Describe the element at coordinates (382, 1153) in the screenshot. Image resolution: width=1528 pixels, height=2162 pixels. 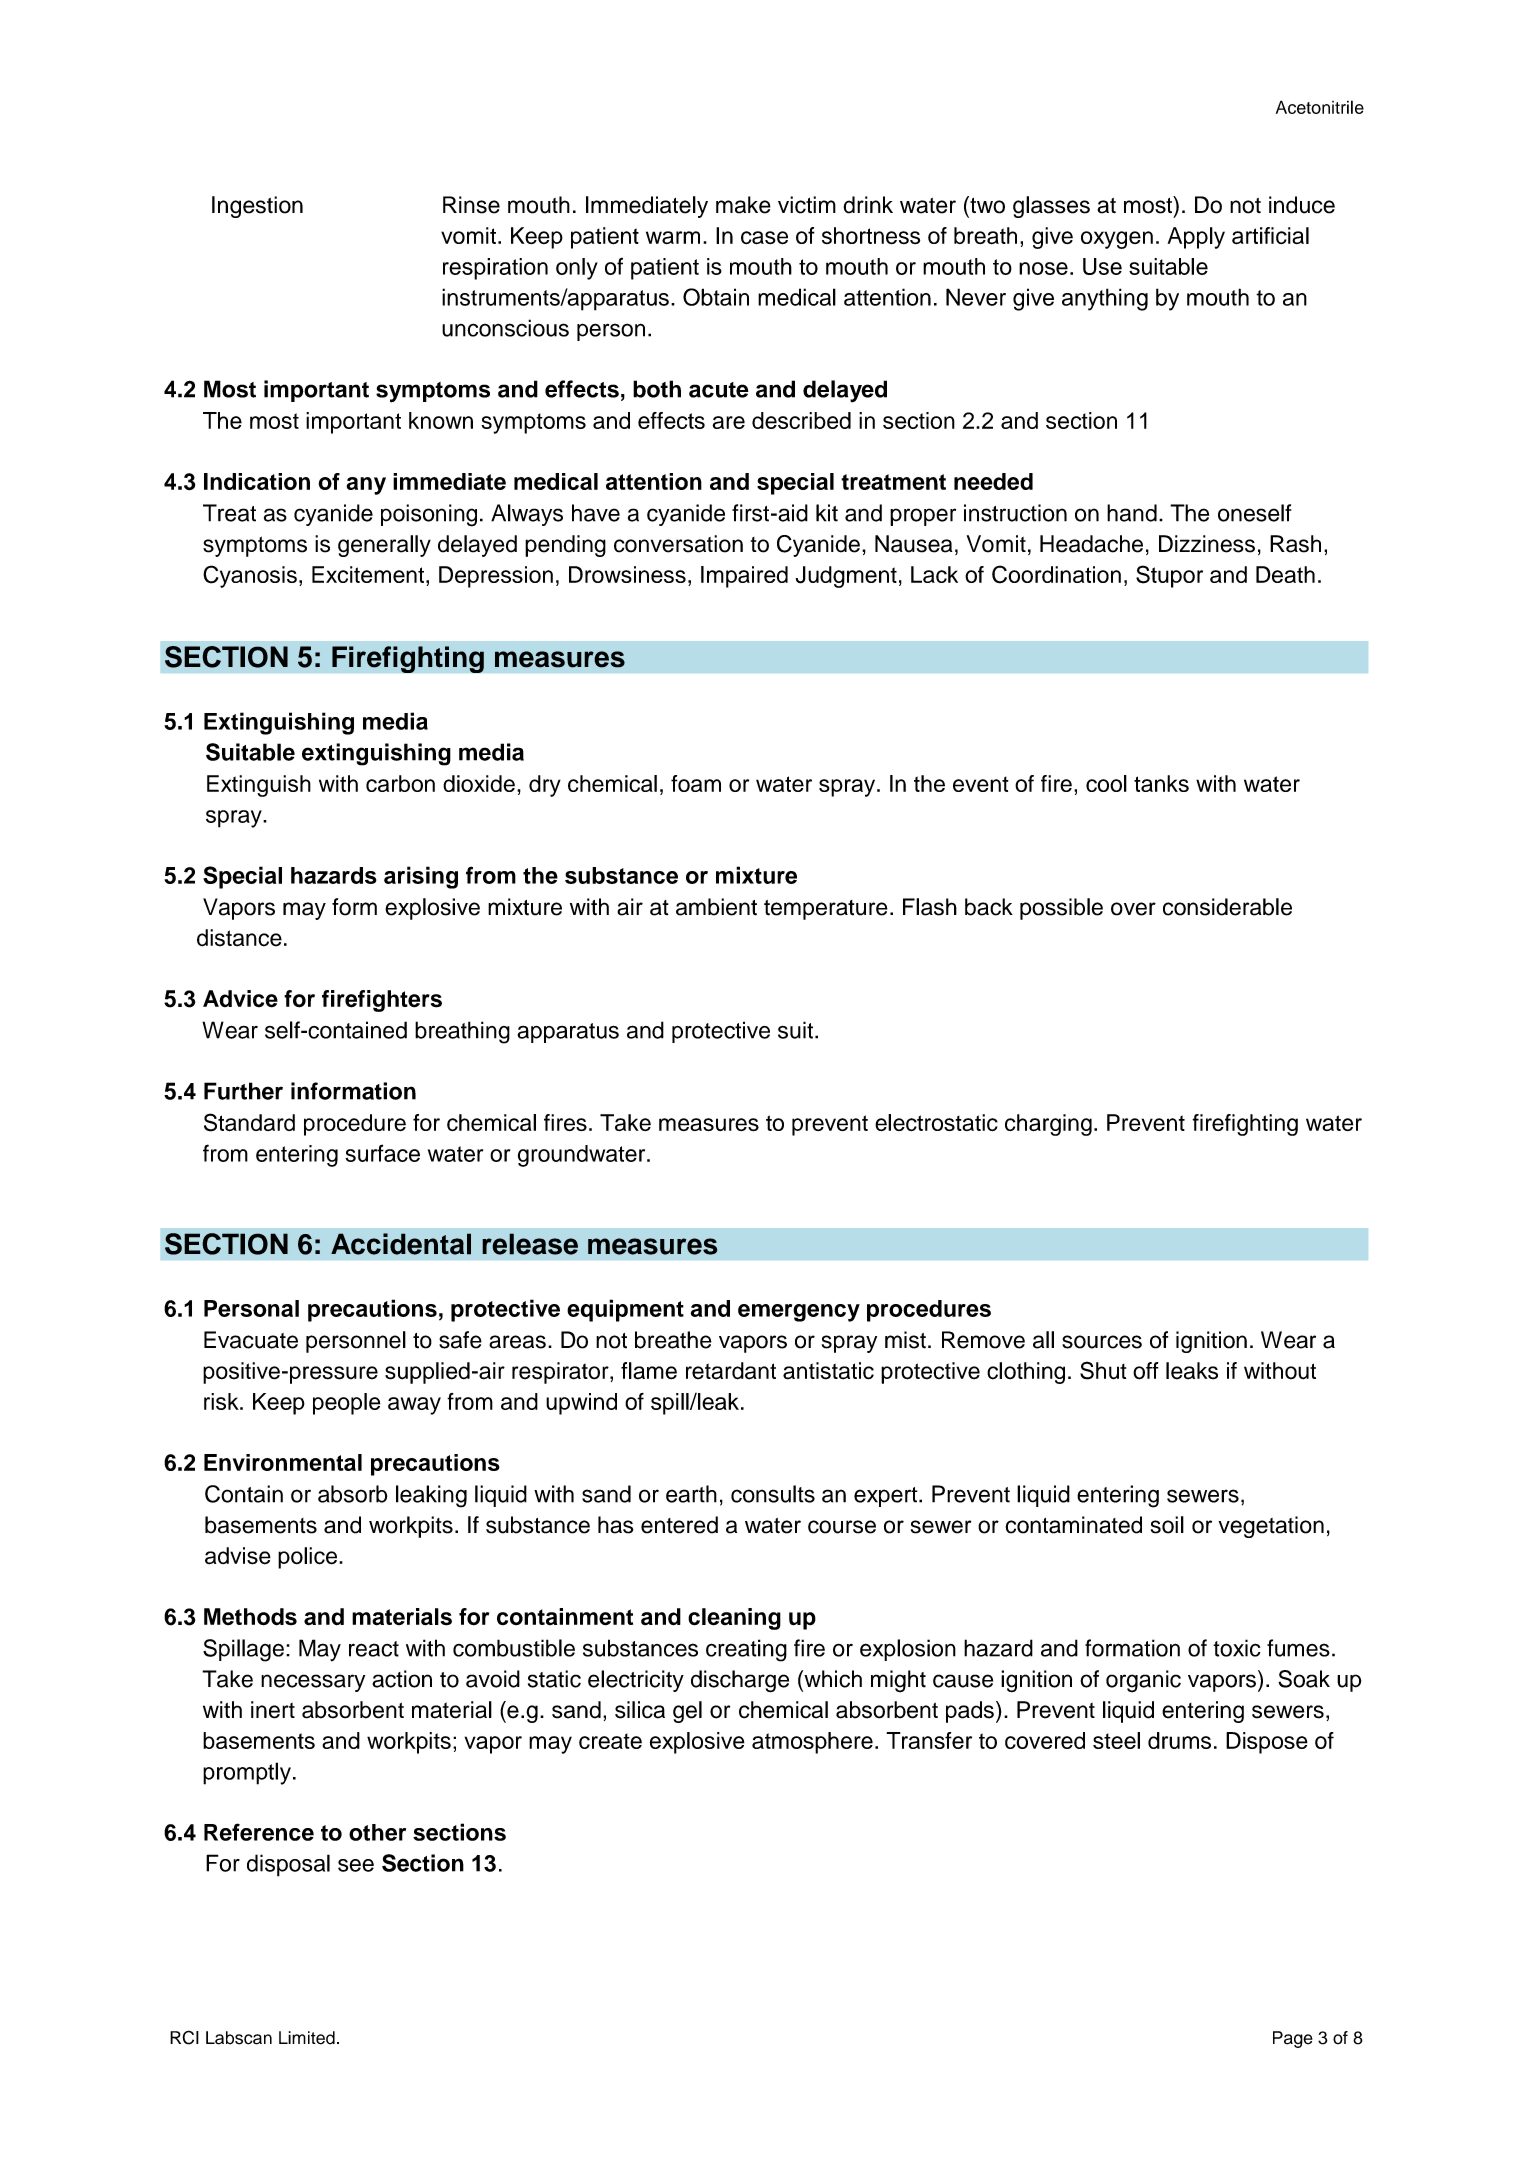
I see `surface` at that location.
